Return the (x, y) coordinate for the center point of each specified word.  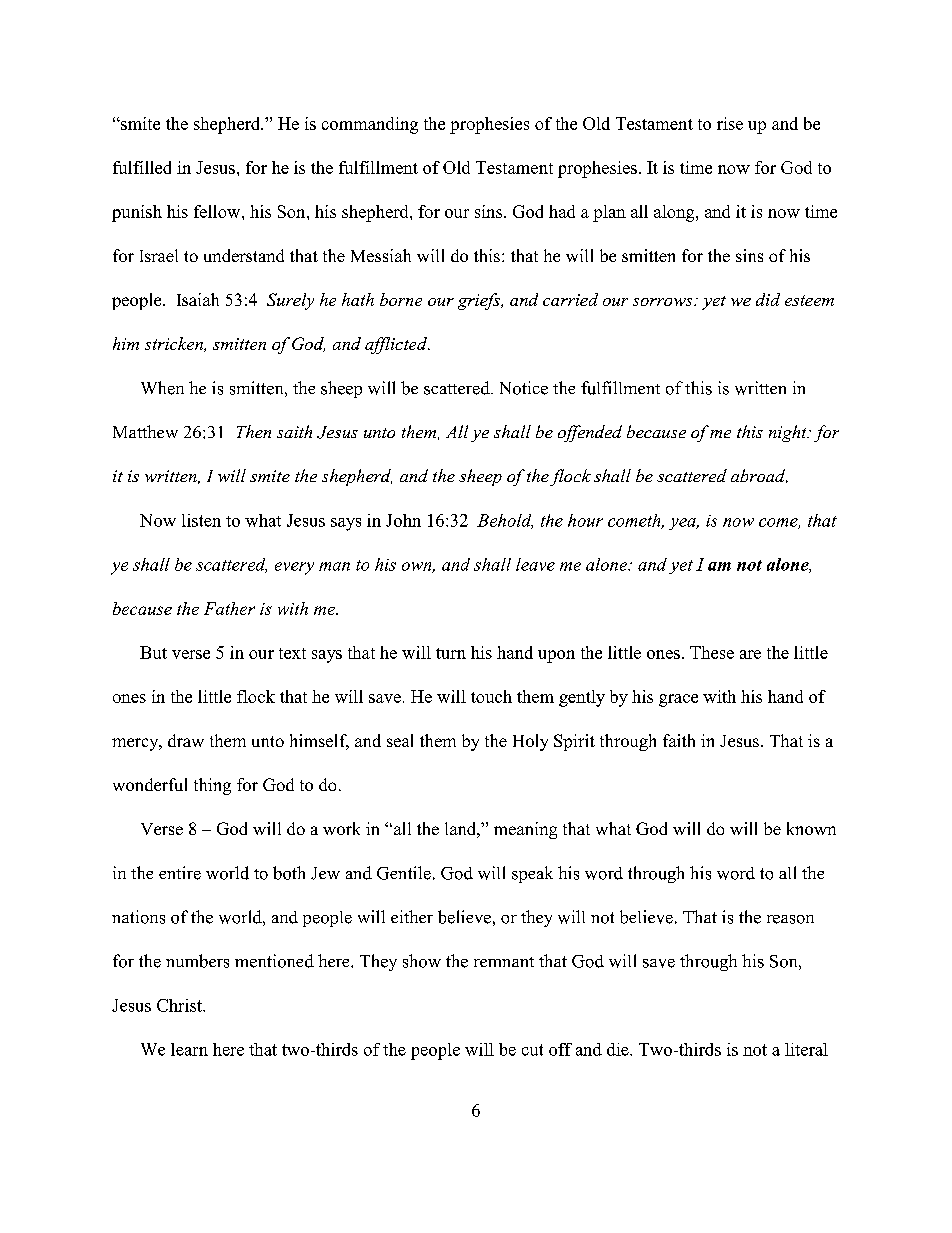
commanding (370, 125)
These (712, 652)
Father (229, 608)
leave (535, 564)
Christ (180, 1005)
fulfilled (142, 167)
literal (806, 1049)
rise (730, 123)
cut (532, 1050)
